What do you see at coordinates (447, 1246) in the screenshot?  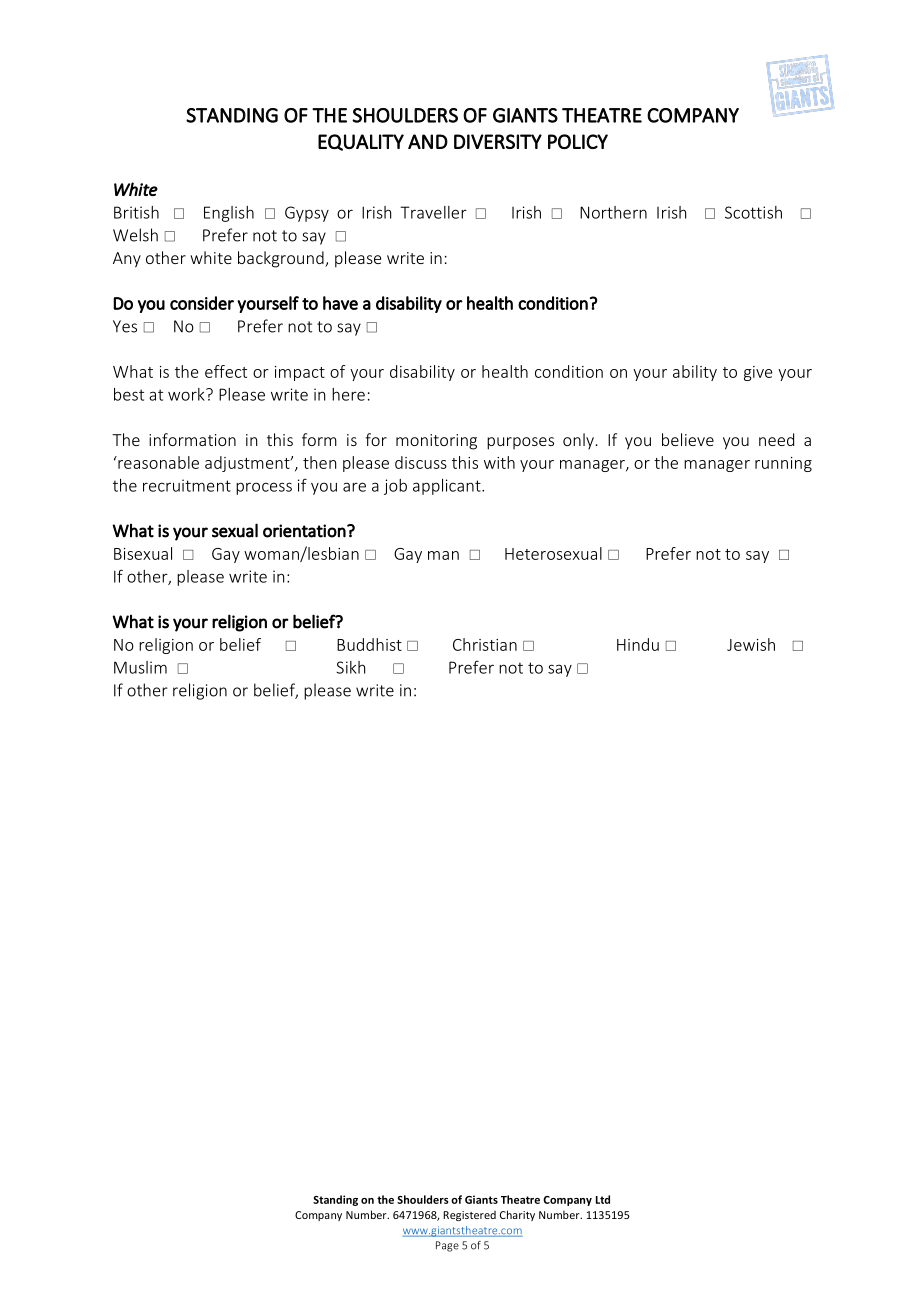 I see `Page` at bounding box center [447, 1246].
